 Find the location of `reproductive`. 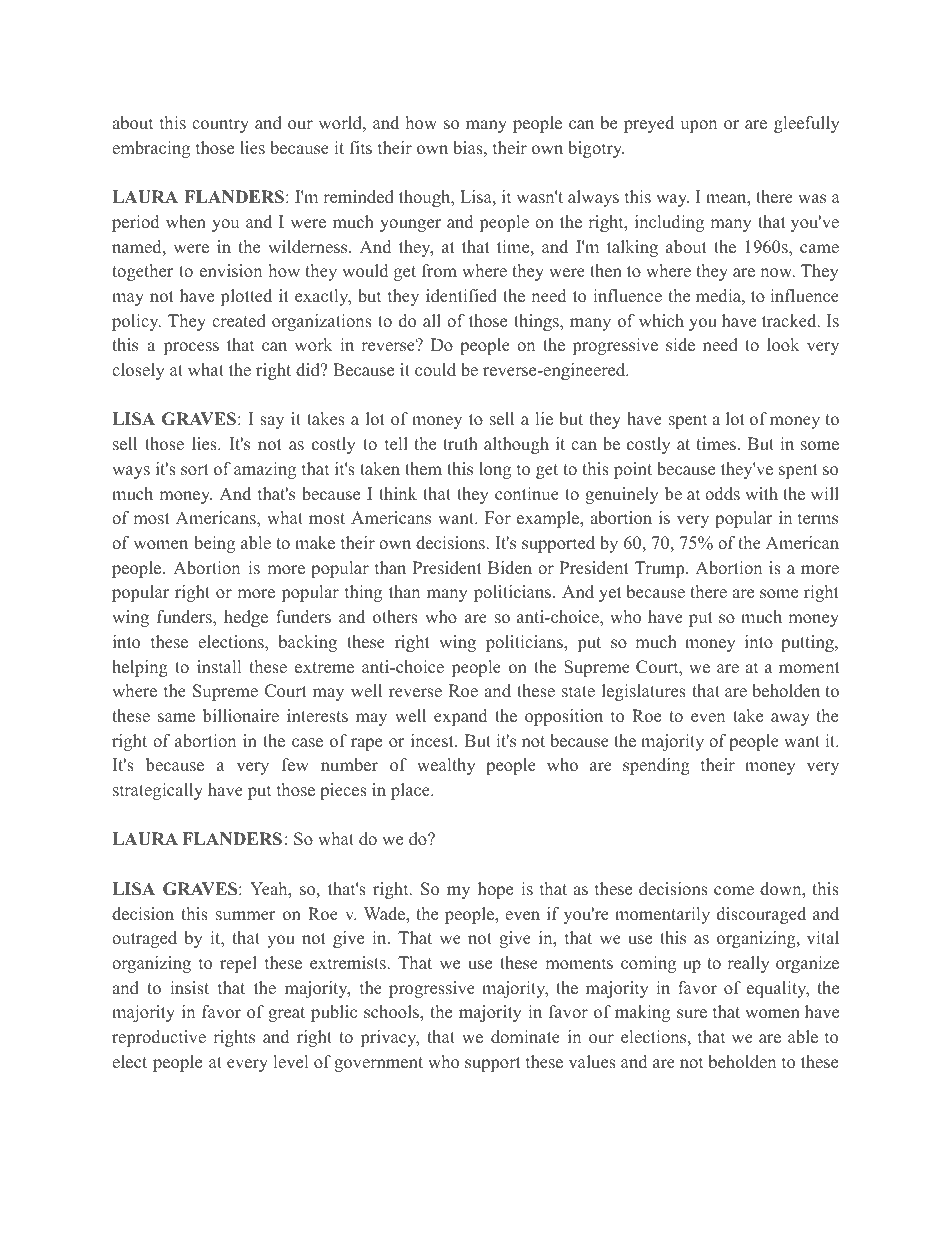

reproductive is located at coordinates (159, 1038).
